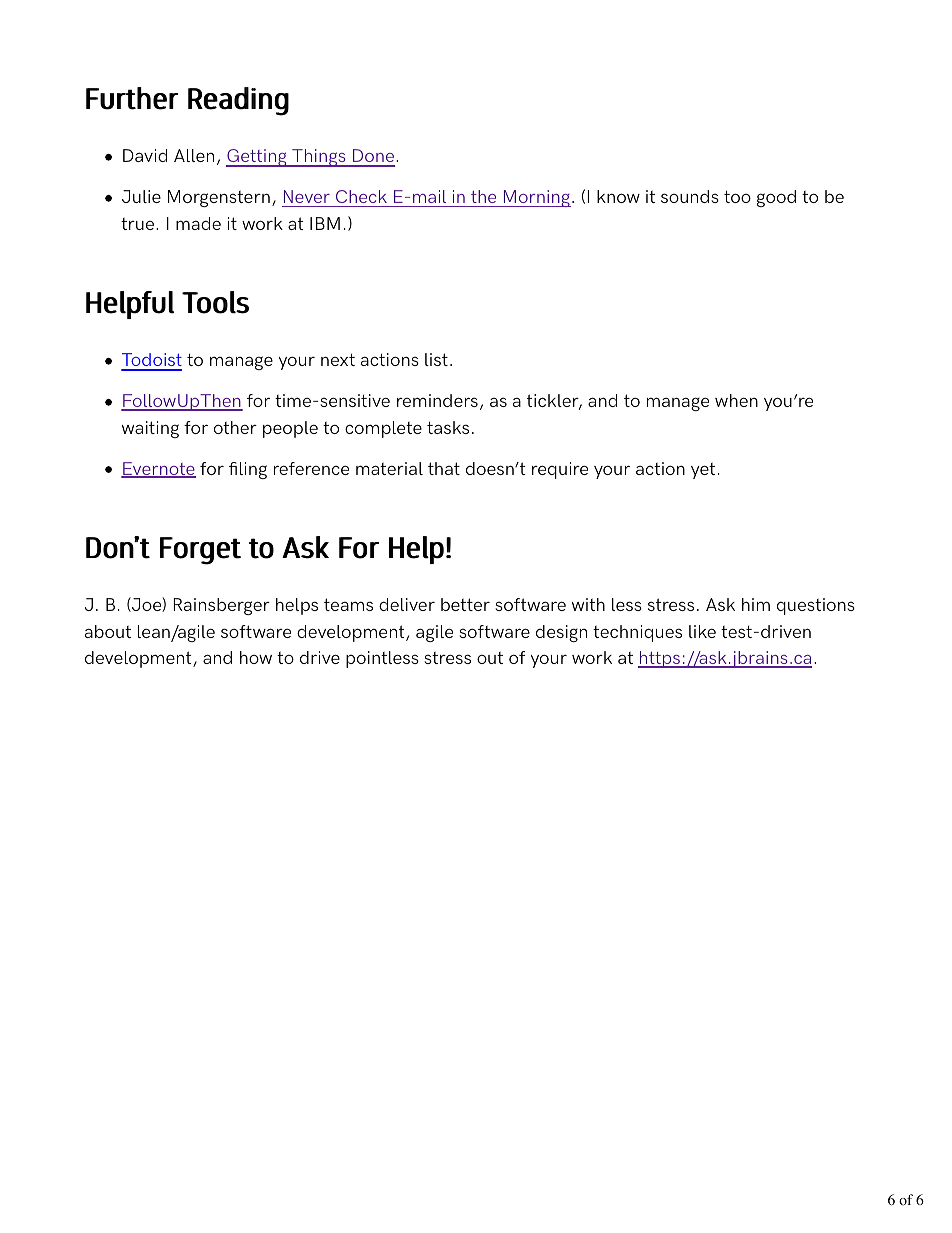 This document has height=1233, width=952. What do you see at coordinates (444, 468) in the document?
I see `that` at bounding box center [444, 468].
